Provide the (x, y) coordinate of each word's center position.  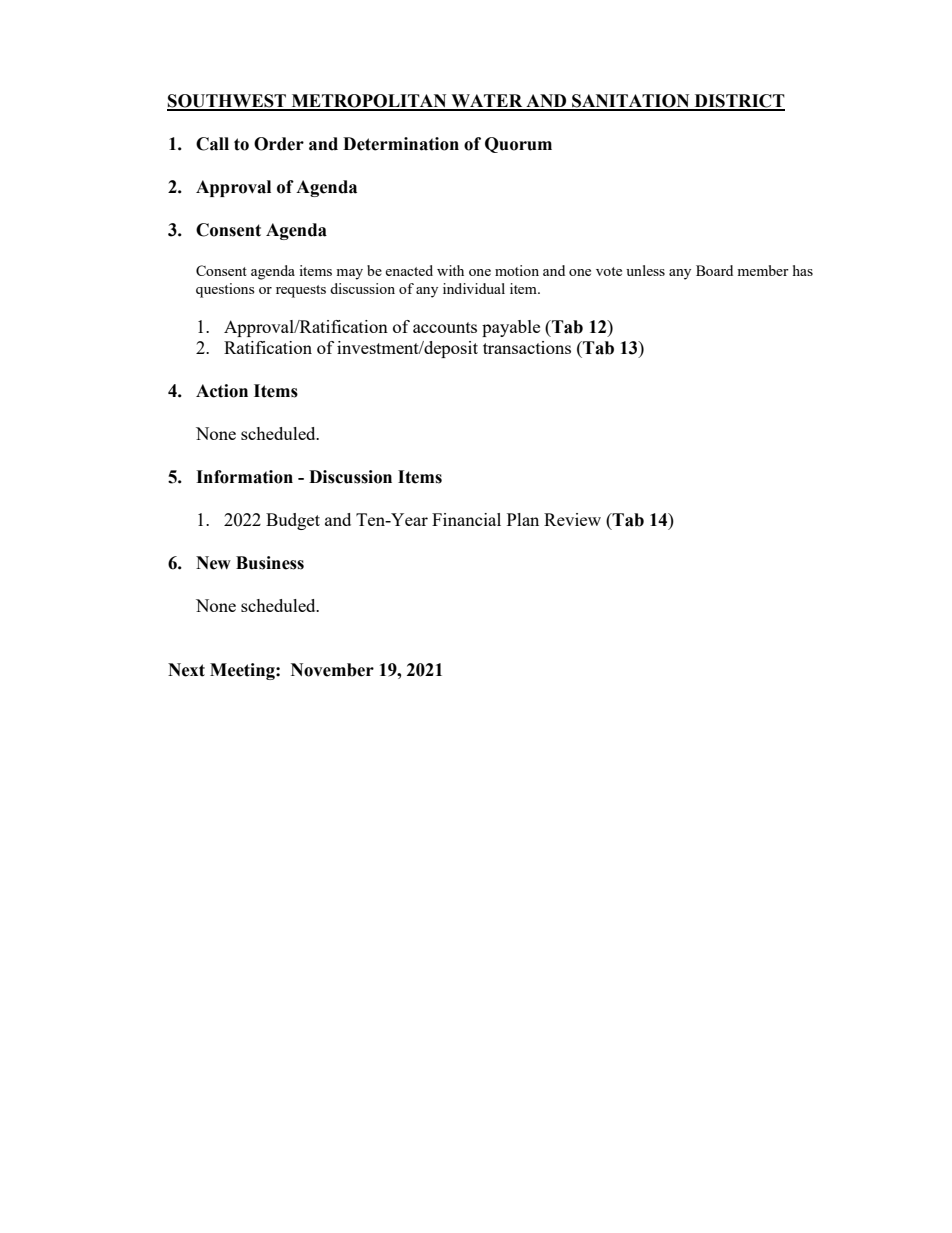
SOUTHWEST (227, 102)
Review (572, 519)
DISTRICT (738, 102)
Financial (466, 519)
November (332, 670)
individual (474, 288)
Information (244, 477)
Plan (523, 519)
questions (225, 290)
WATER (487, 102)
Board (714, 270)
